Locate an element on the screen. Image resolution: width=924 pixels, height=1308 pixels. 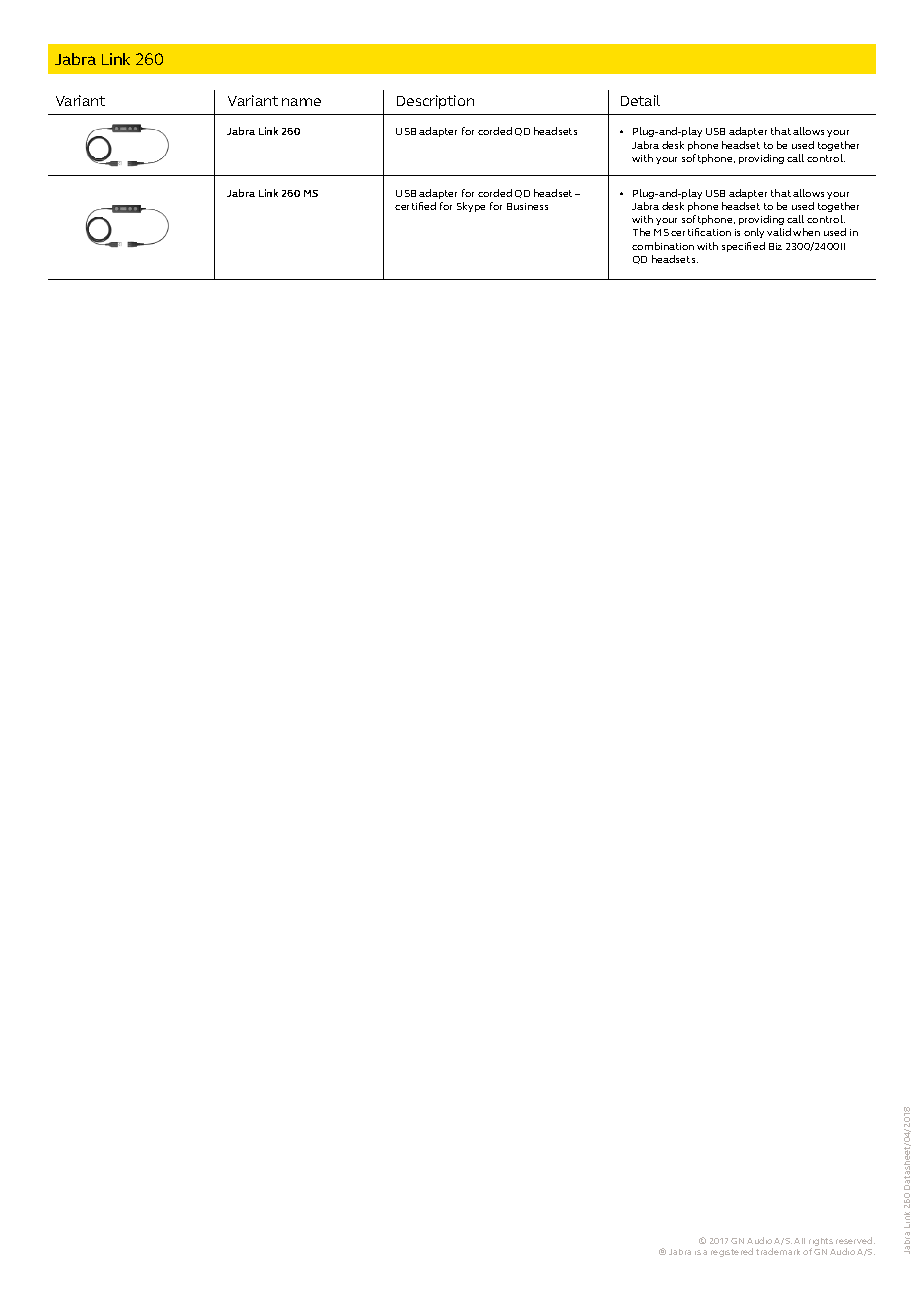
specified is located at coordinates (743, 247).
